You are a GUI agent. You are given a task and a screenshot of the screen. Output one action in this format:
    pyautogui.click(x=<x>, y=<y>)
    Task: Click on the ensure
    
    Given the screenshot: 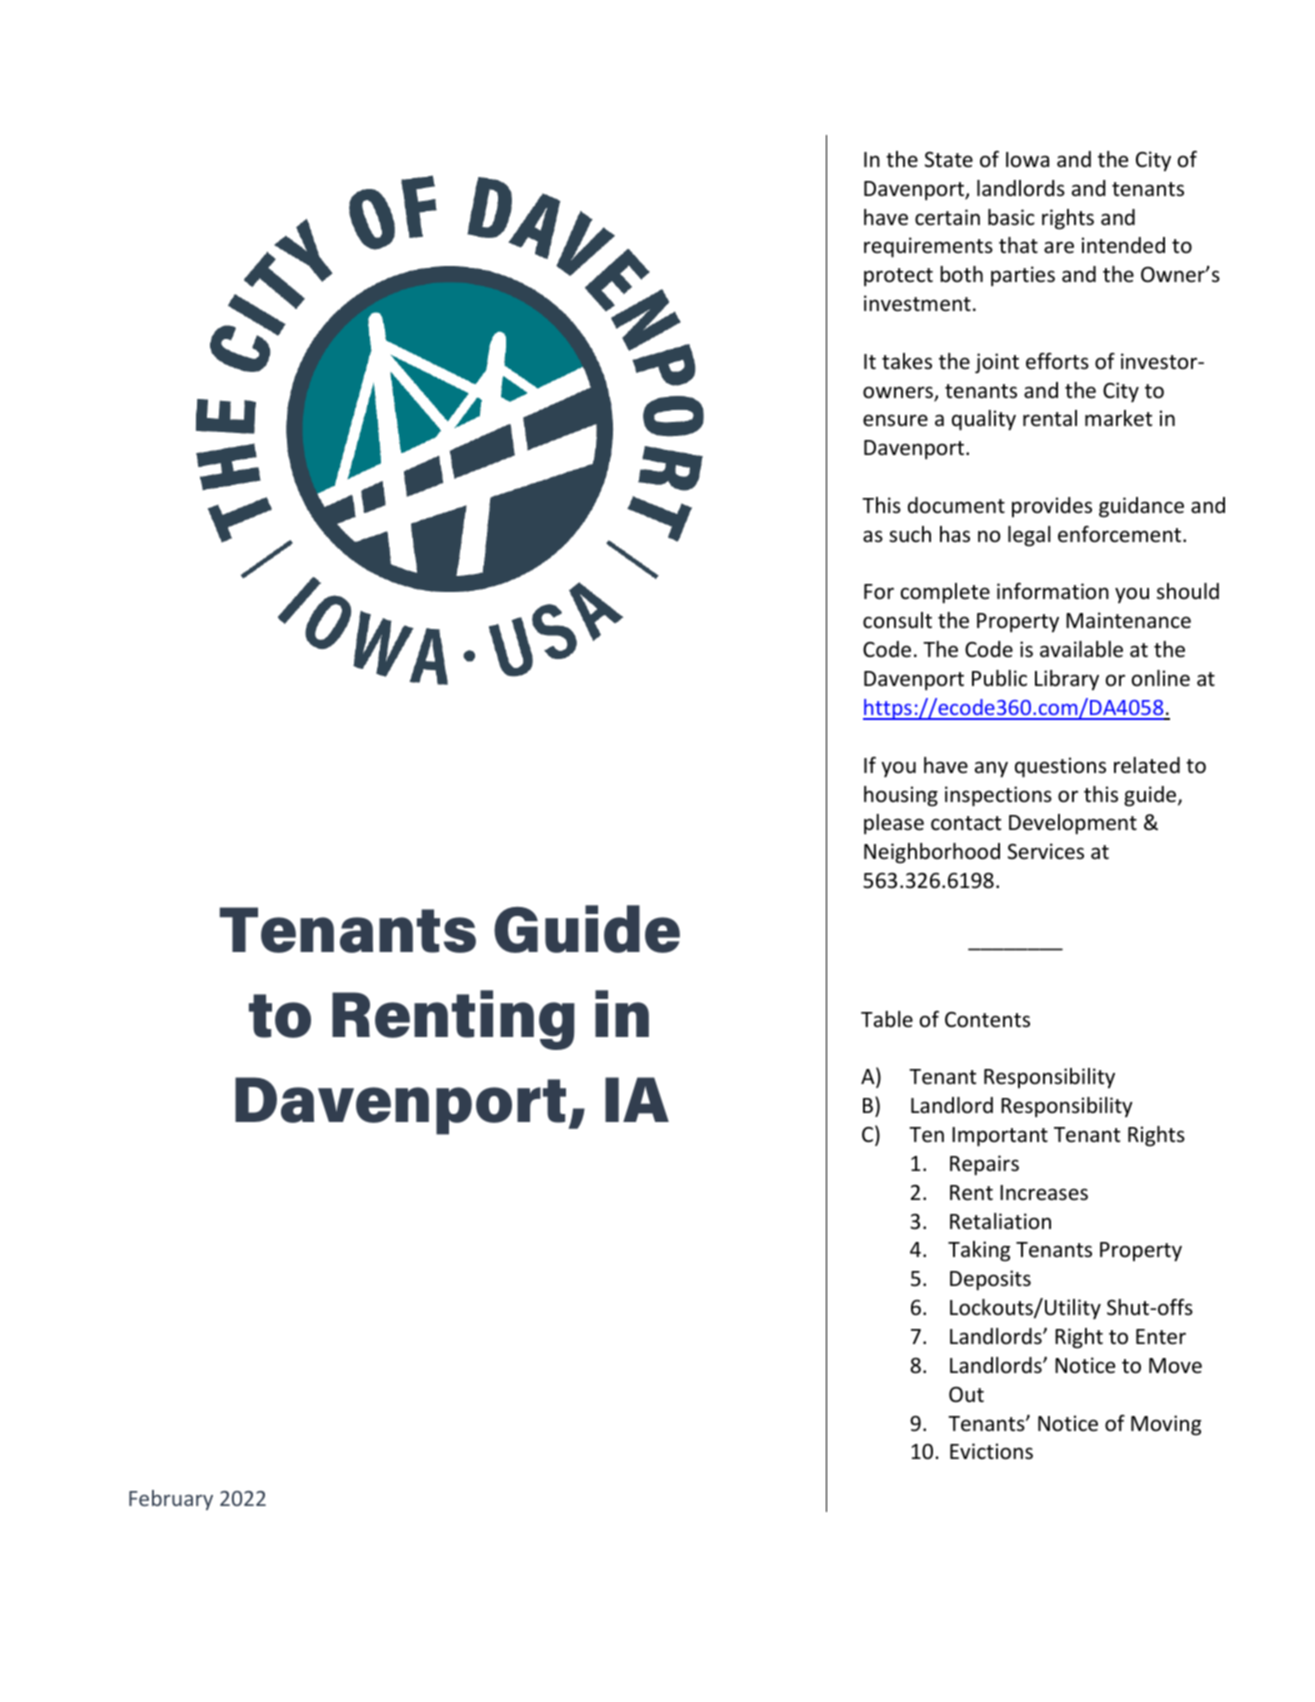 What is the action you would take?
    pyautogui.click(x=895, y=420)
